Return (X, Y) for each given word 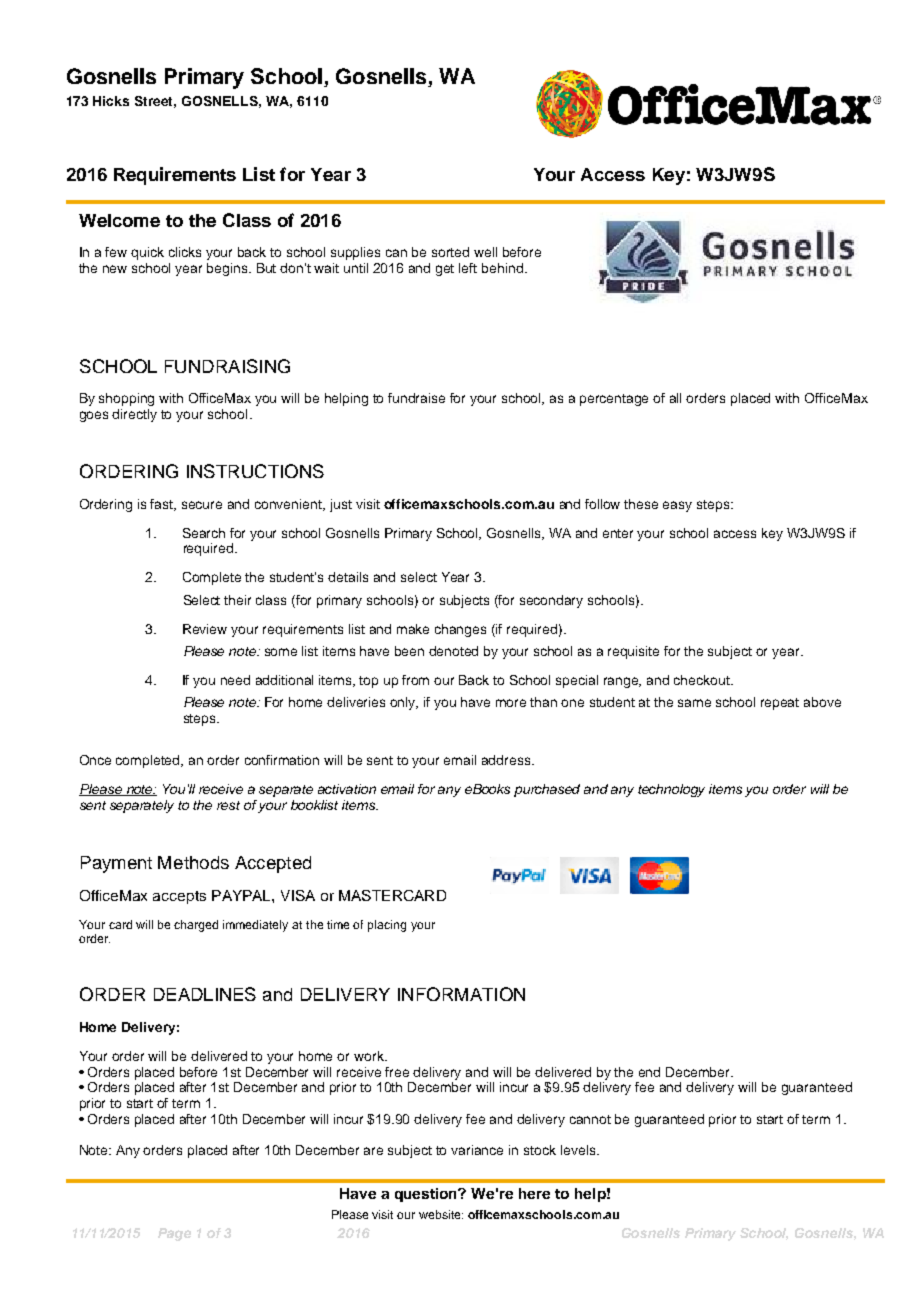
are (373, 1151)
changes (460, 630)
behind (502, 268)
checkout (703, 680)
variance (477, 1150)
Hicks (111, 101)
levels (579, 1150)
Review (205, 629)
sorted (450, 252)
